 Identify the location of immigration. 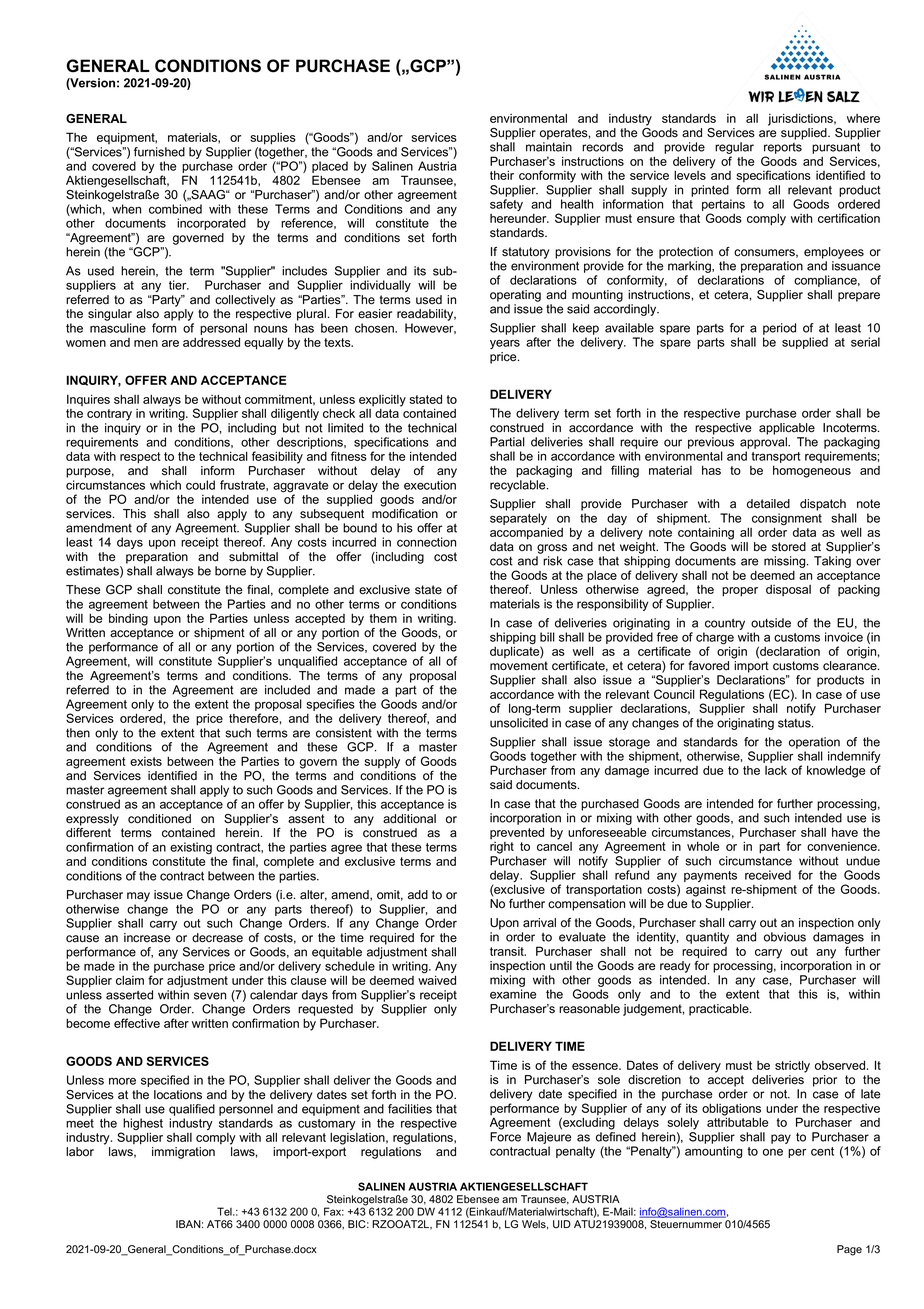
(183, 1153).
